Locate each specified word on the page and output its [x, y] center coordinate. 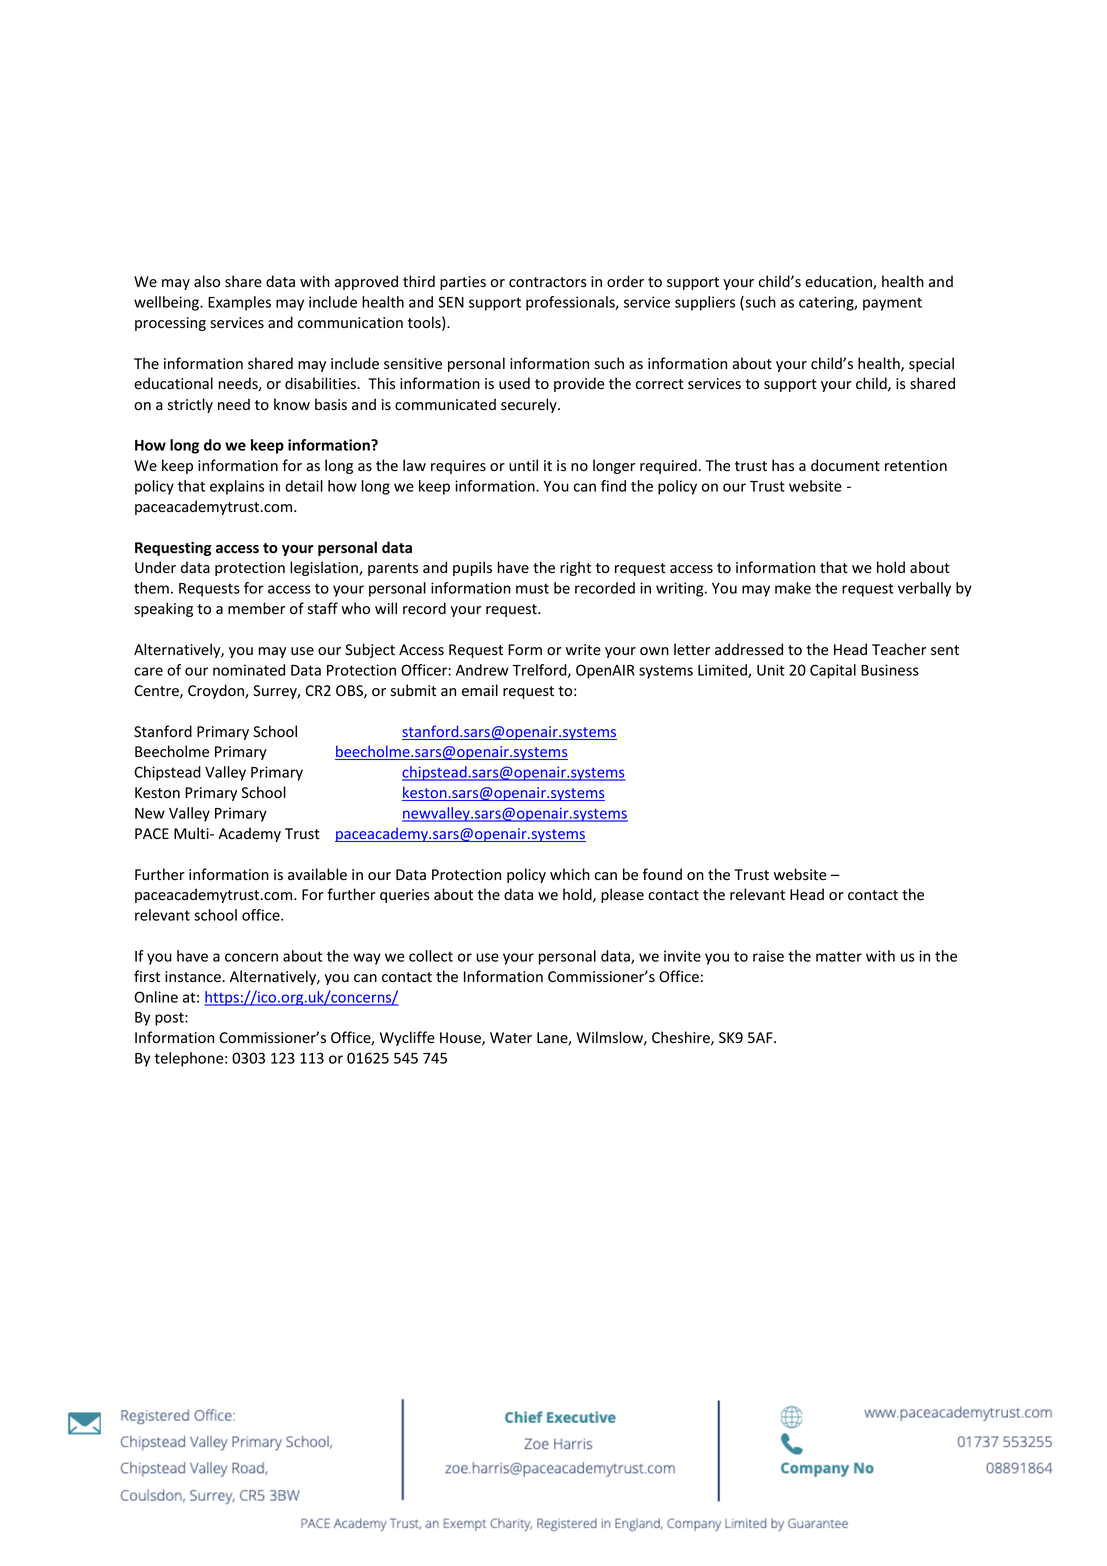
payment [892, 304]
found [662, 874]
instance [194, 977]
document [845, 465]
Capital [833, 671]
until [523, 465]
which [570, 874]
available [317, 874]
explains [237, 487]
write [583, 650]
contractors [548, 282]
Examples [239, 303]
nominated [249, 670]
